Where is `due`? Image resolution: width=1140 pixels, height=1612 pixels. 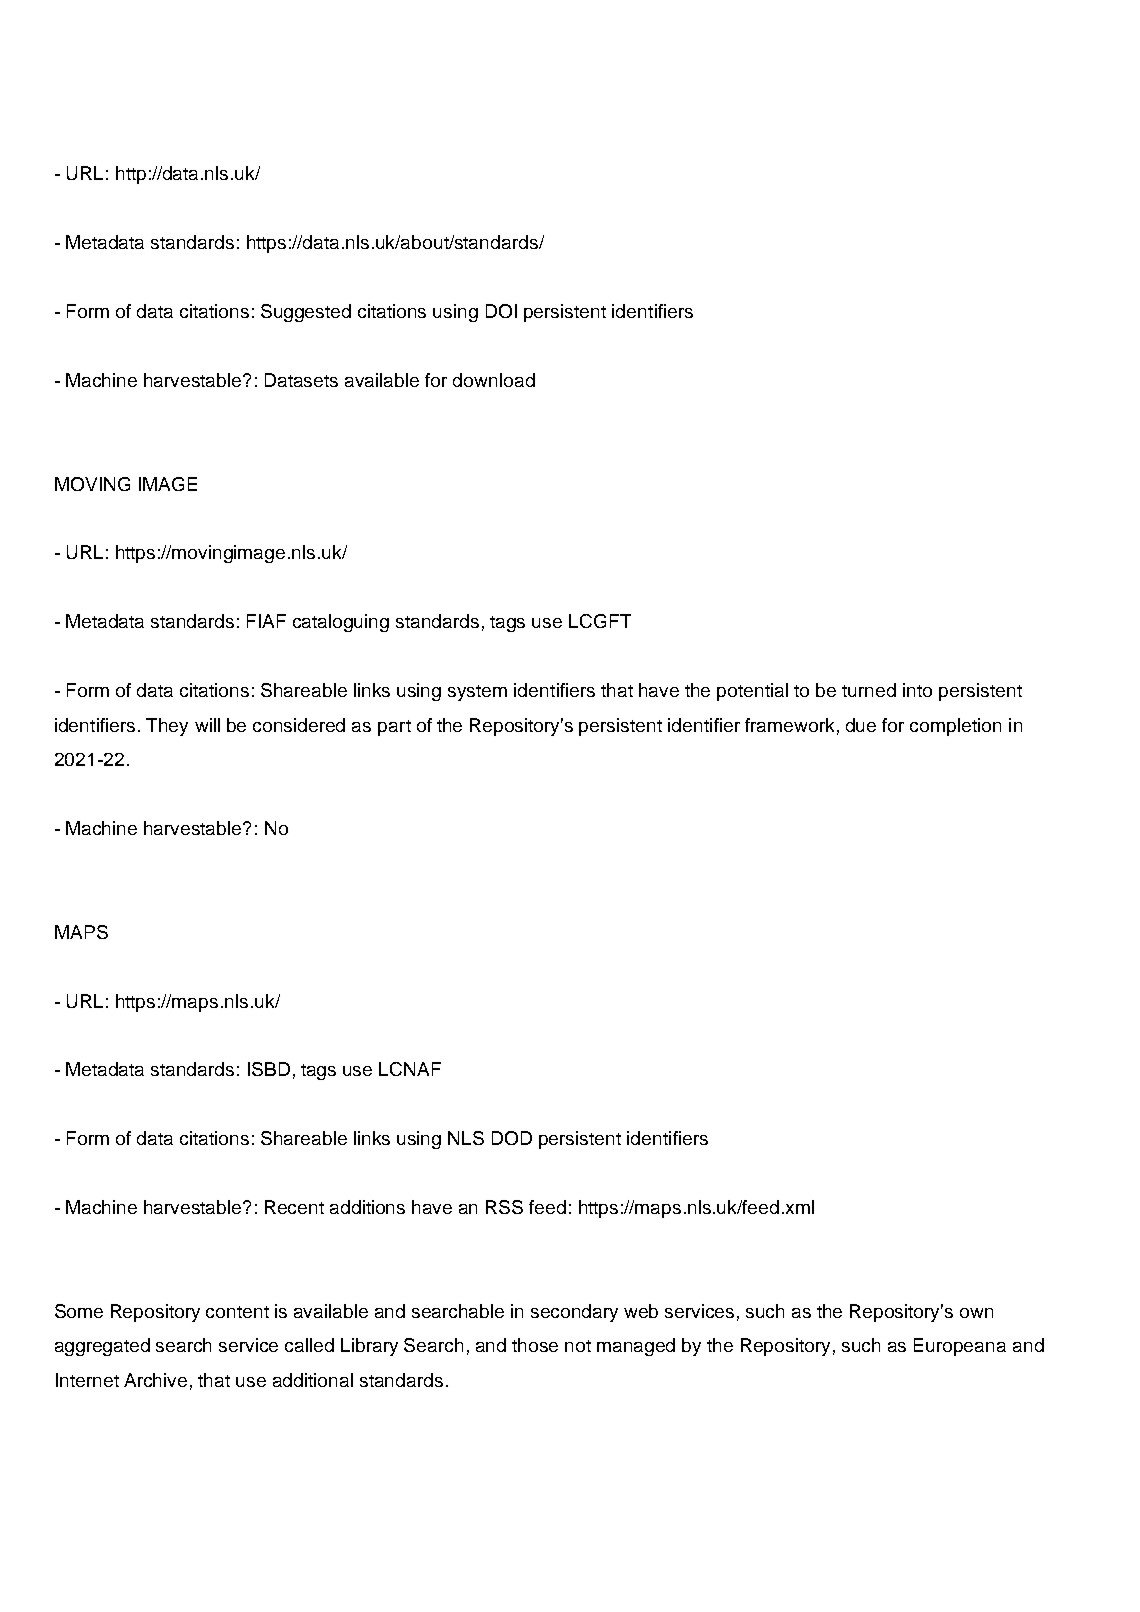
due is located at coordinates (861, 725).
